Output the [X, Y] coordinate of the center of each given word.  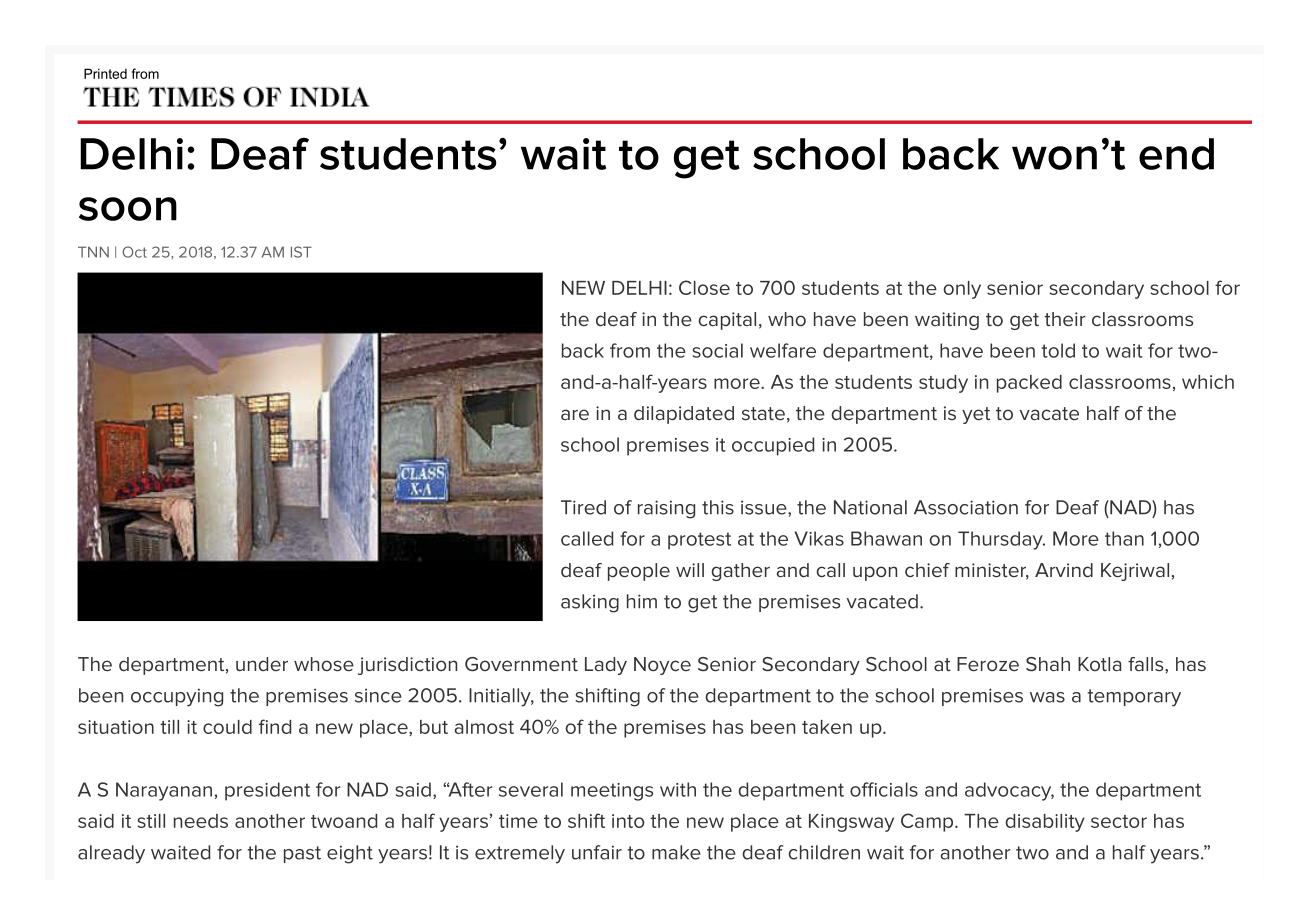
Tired [583, 507]
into [628, 821]
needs [201, 821]
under [262, 664]
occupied [773, 446]
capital [727, 321]
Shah [1048, 664]
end [1176, 154]
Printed [105, 73]
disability [1045, 823]
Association [966, 507]
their [1065, 319]
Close [704, 287]
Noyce [662, 666]
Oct [134, 252]
